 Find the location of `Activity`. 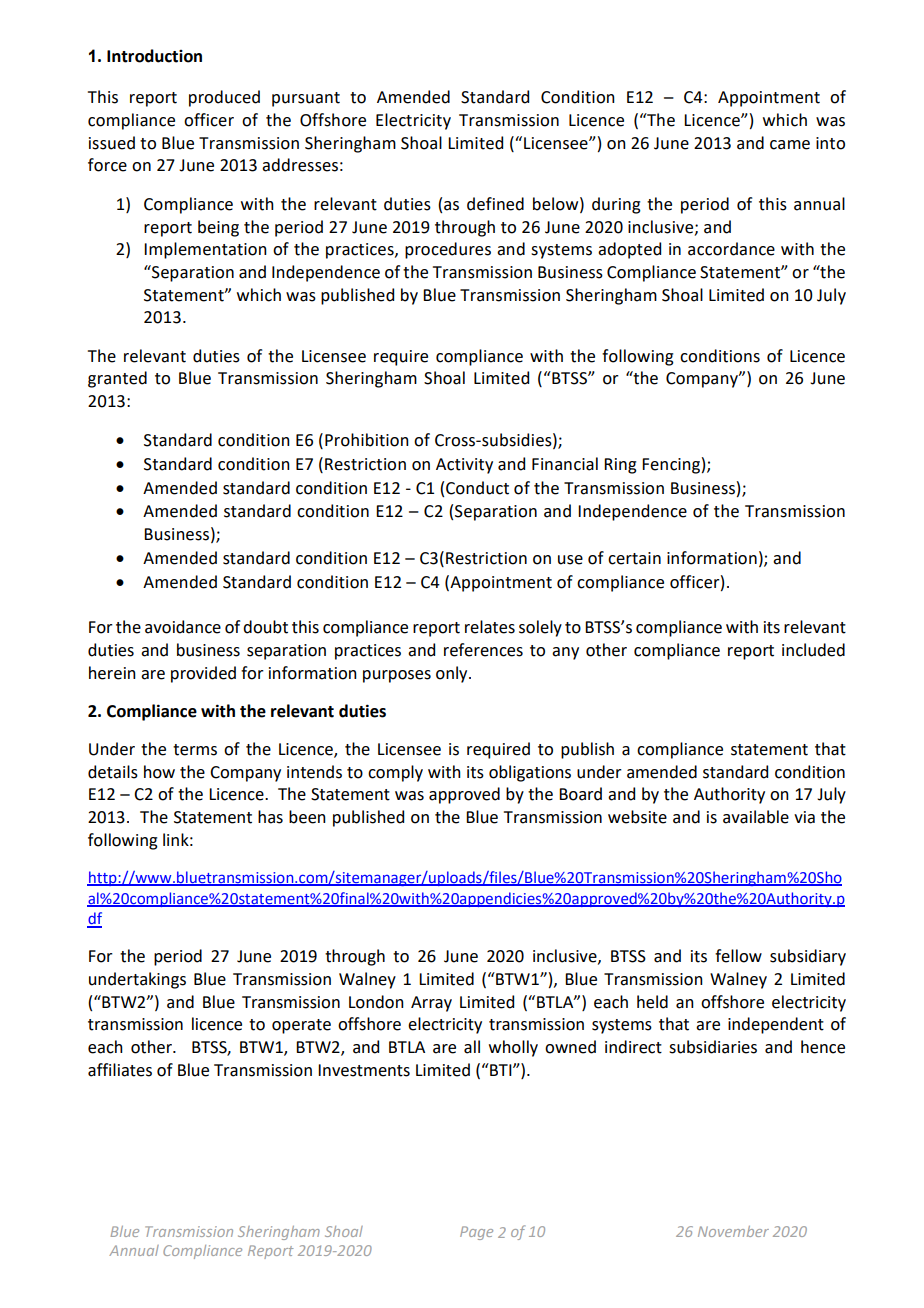

Activity is located at coordinates (464, 466).
